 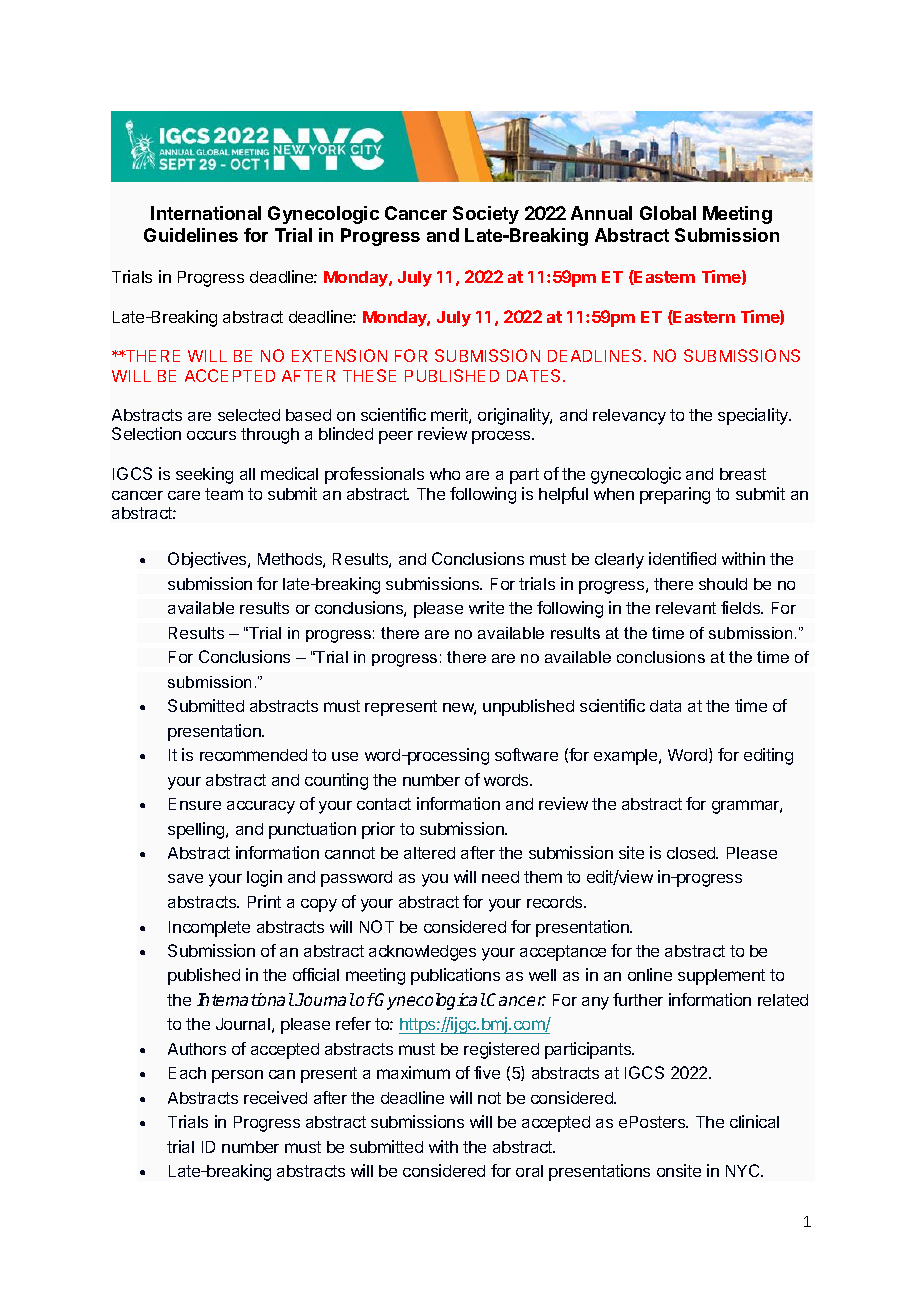 What do you see at coordinates (191, 235) in the screenshot?
I see `Guidelines` at bounding box center [191, 235].
